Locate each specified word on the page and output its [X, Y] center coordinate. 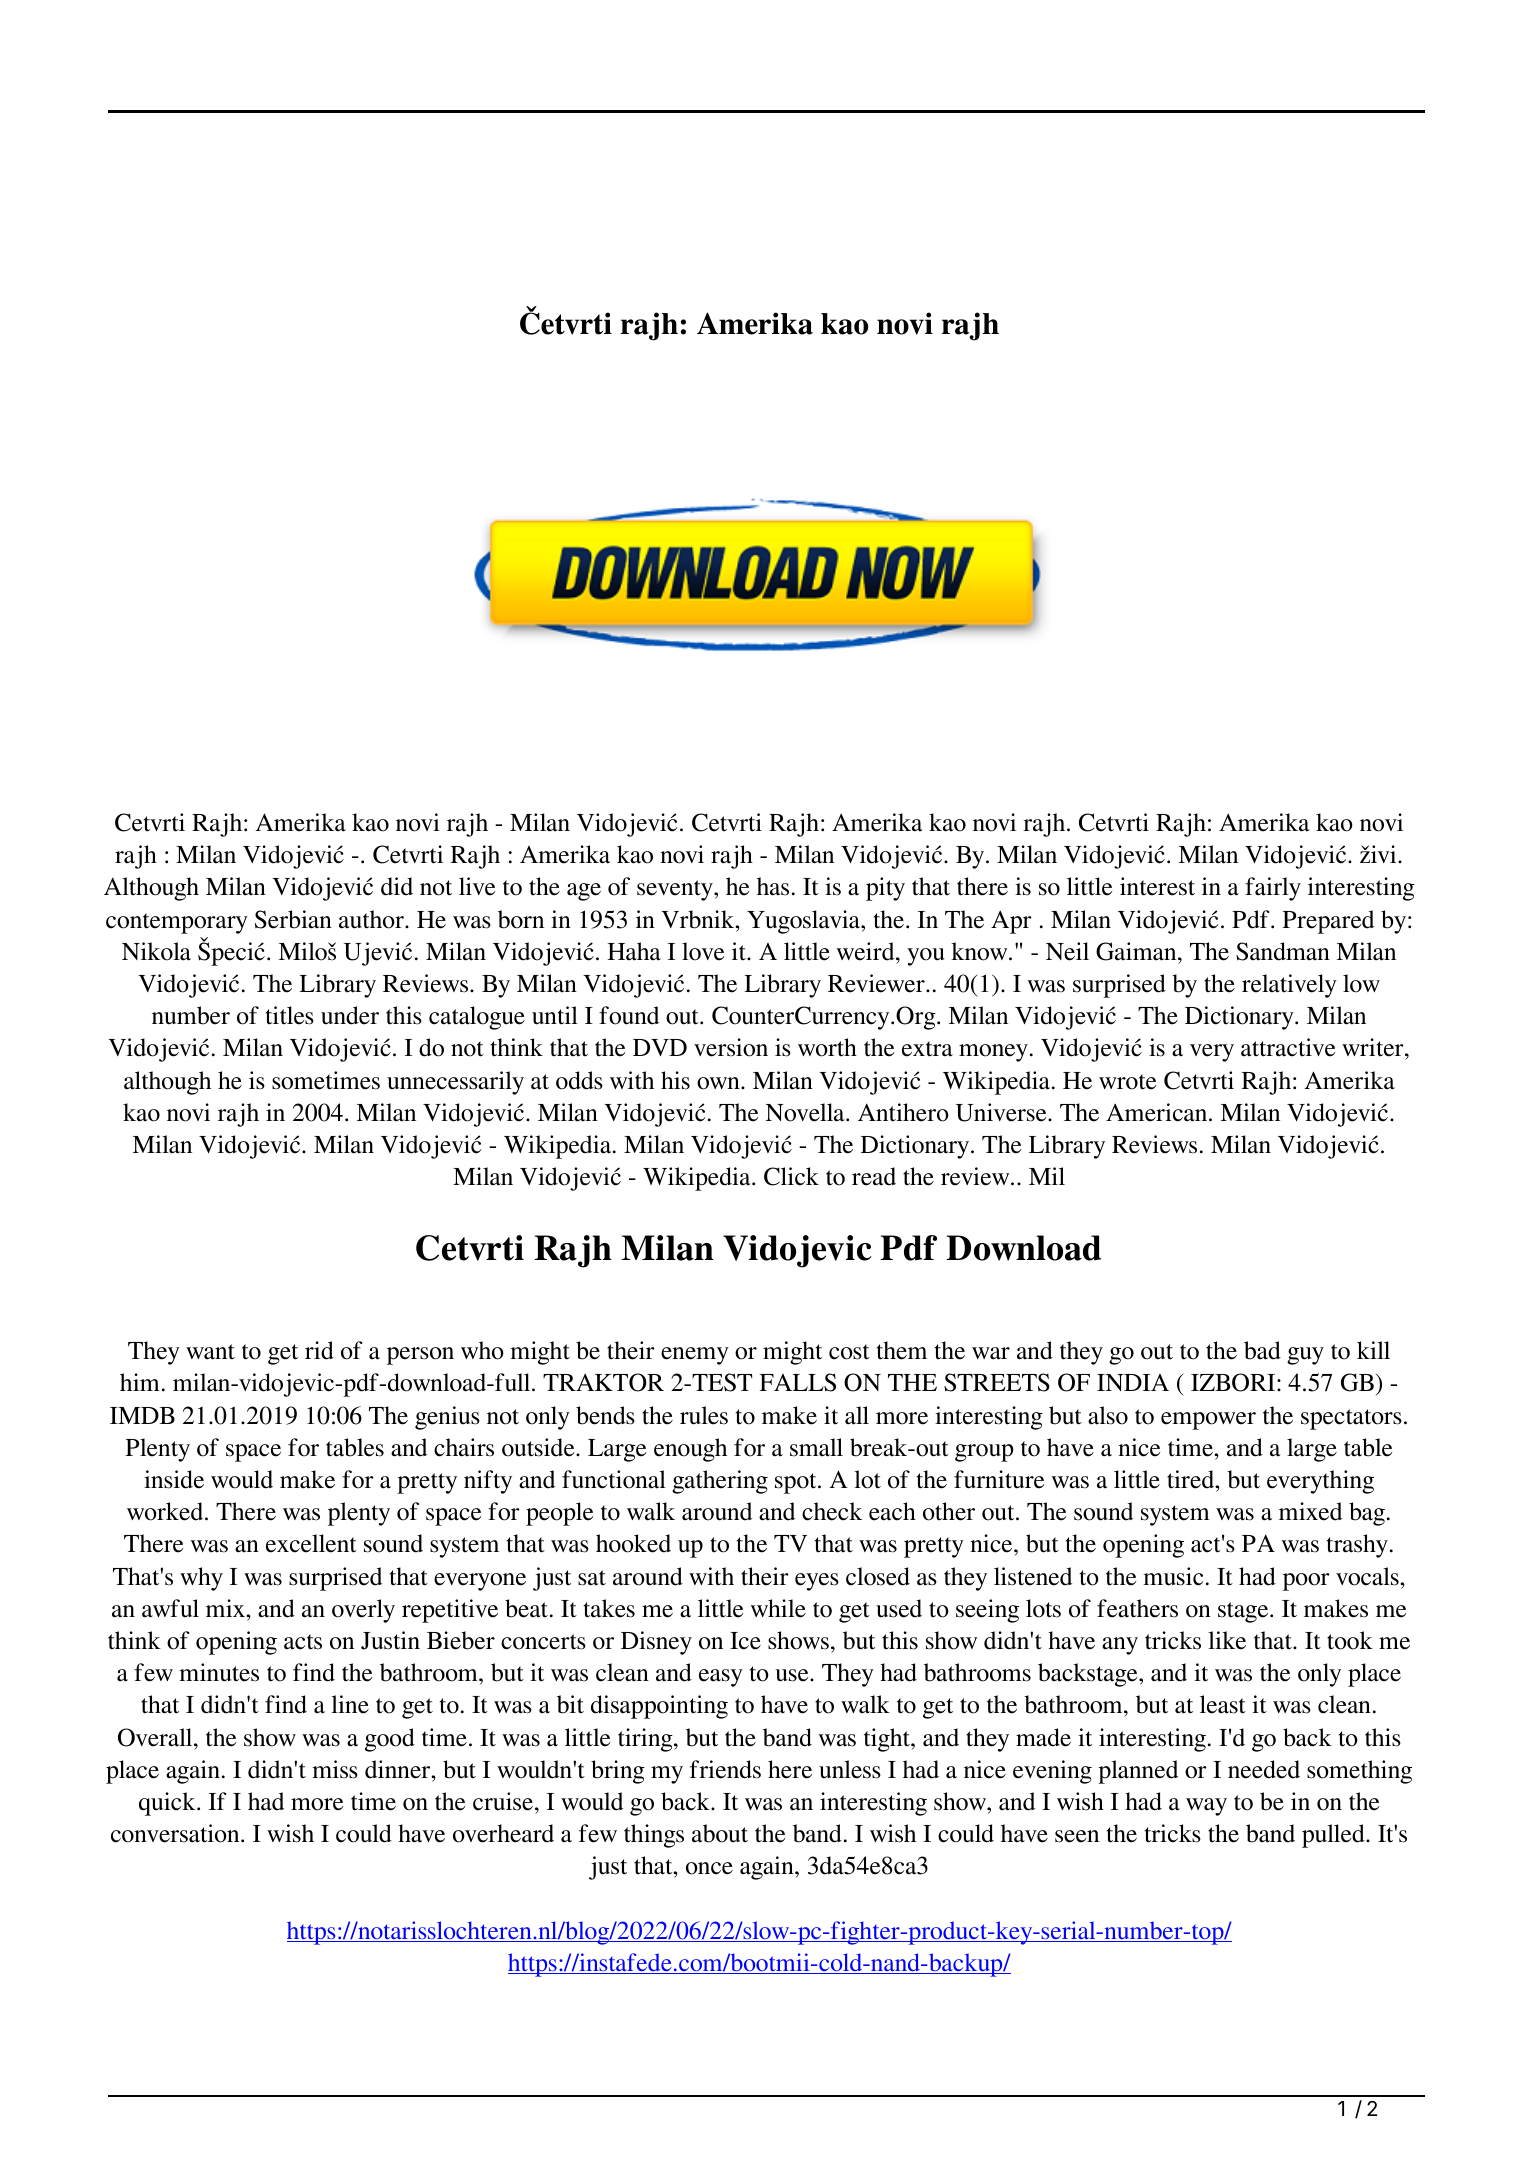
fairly [1273, 889]
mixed [1310, 1511]
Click [791, 1176]
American [1158, 1112]
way [1206, 1807]
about [720, 1833]
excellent [311, 1543]
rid [319, 1350]
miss [335, 1769]
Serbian [293, 919]
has [773, 886]
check [832, 1511]
